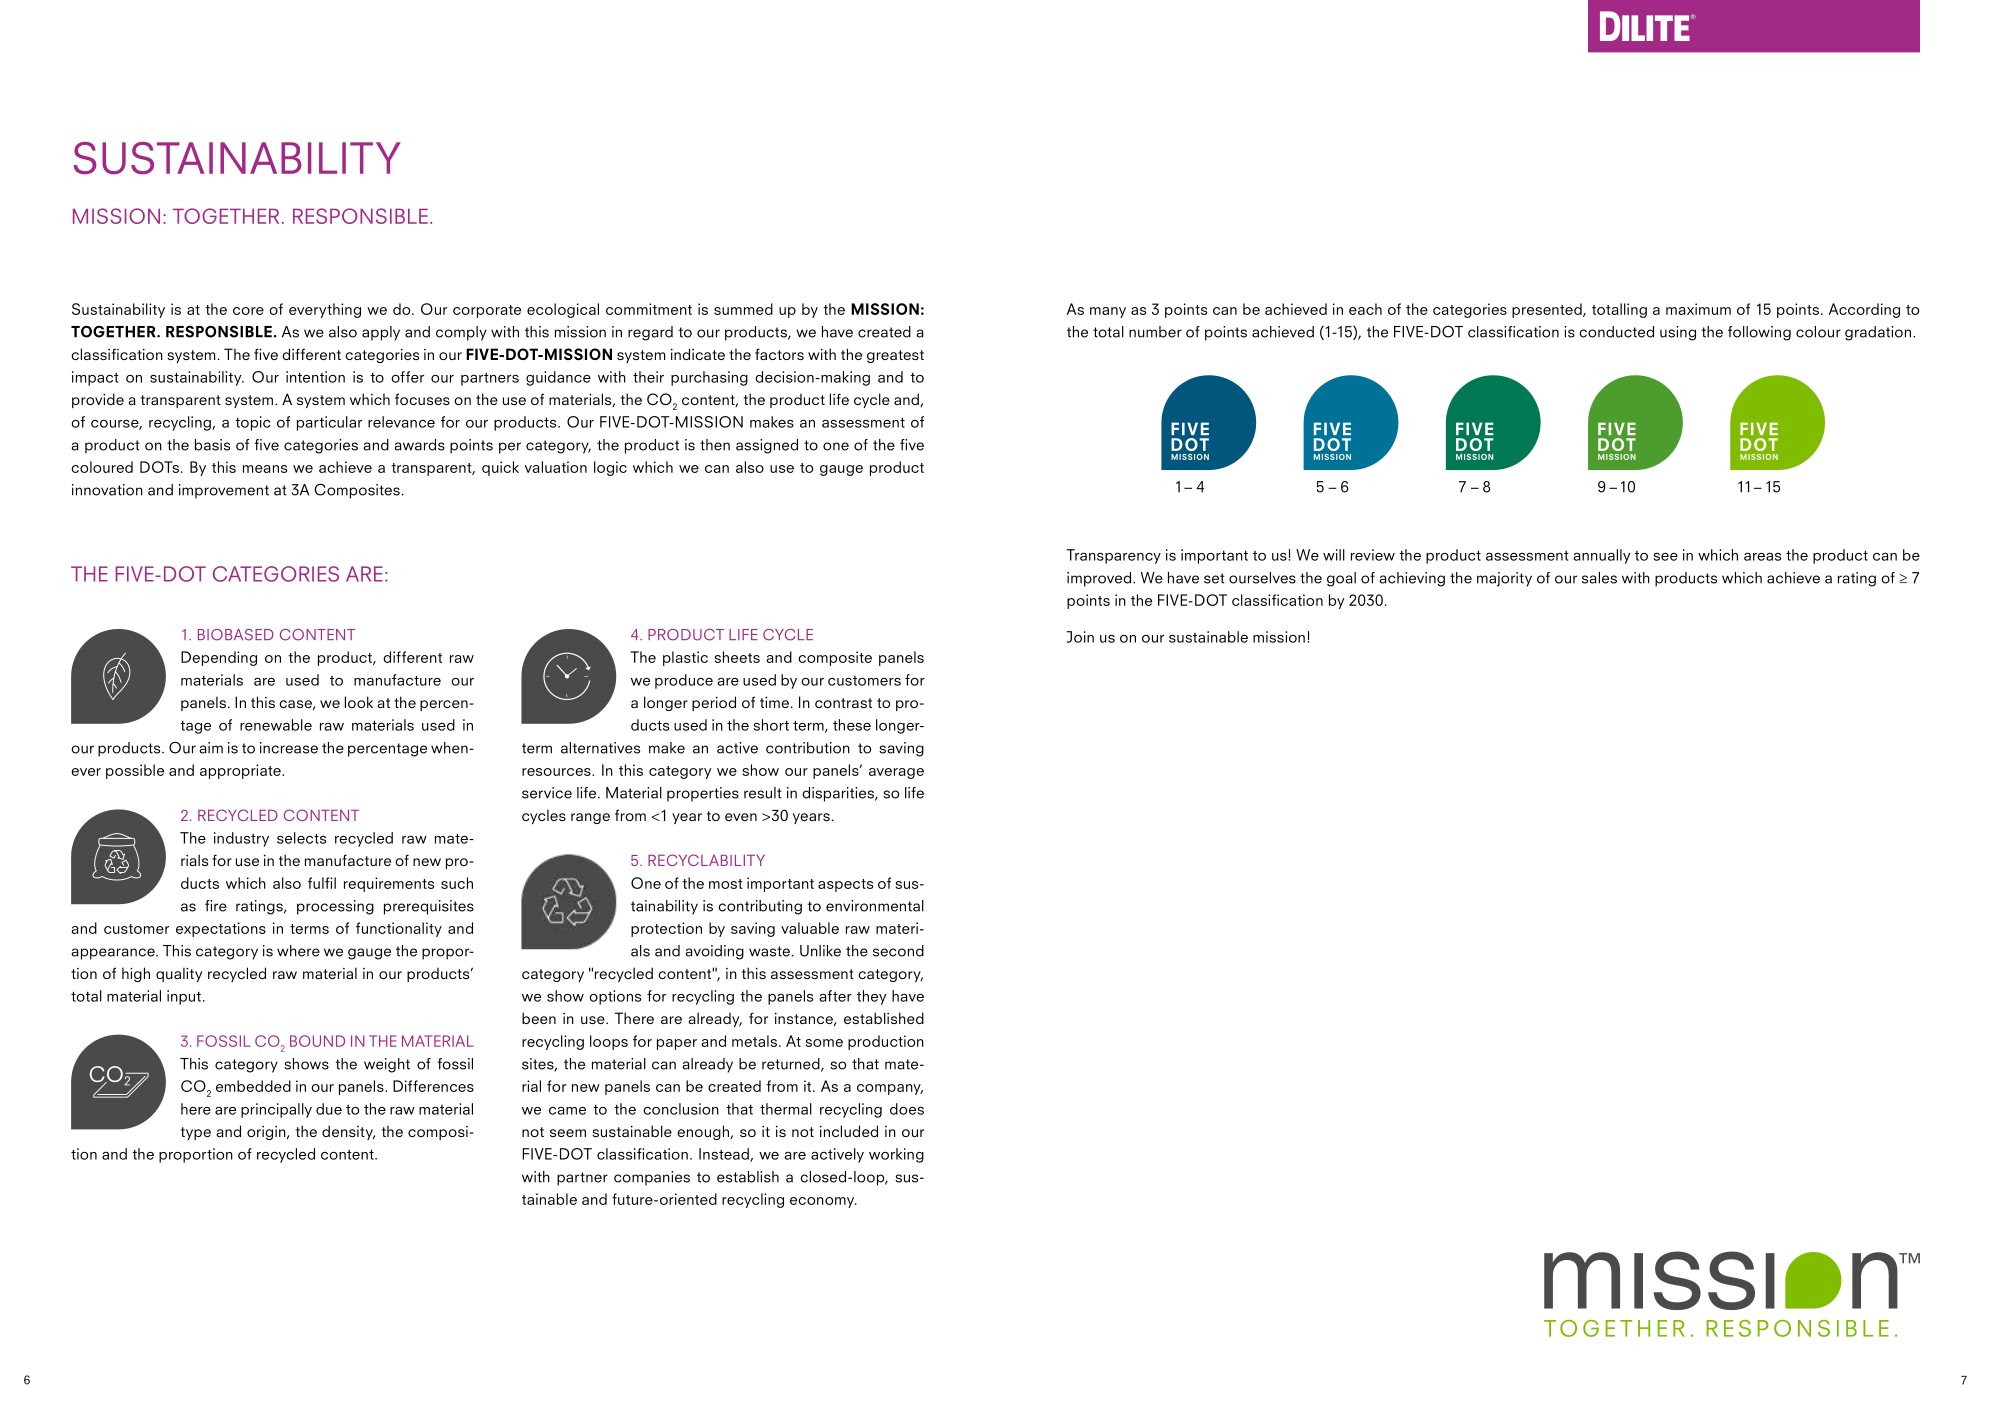 The height and width of the screenshot is (1408, 1991). What do you see at coordinates (289, 748) in the screenshot?
I see `increase` at bounding box center [289, 748].
